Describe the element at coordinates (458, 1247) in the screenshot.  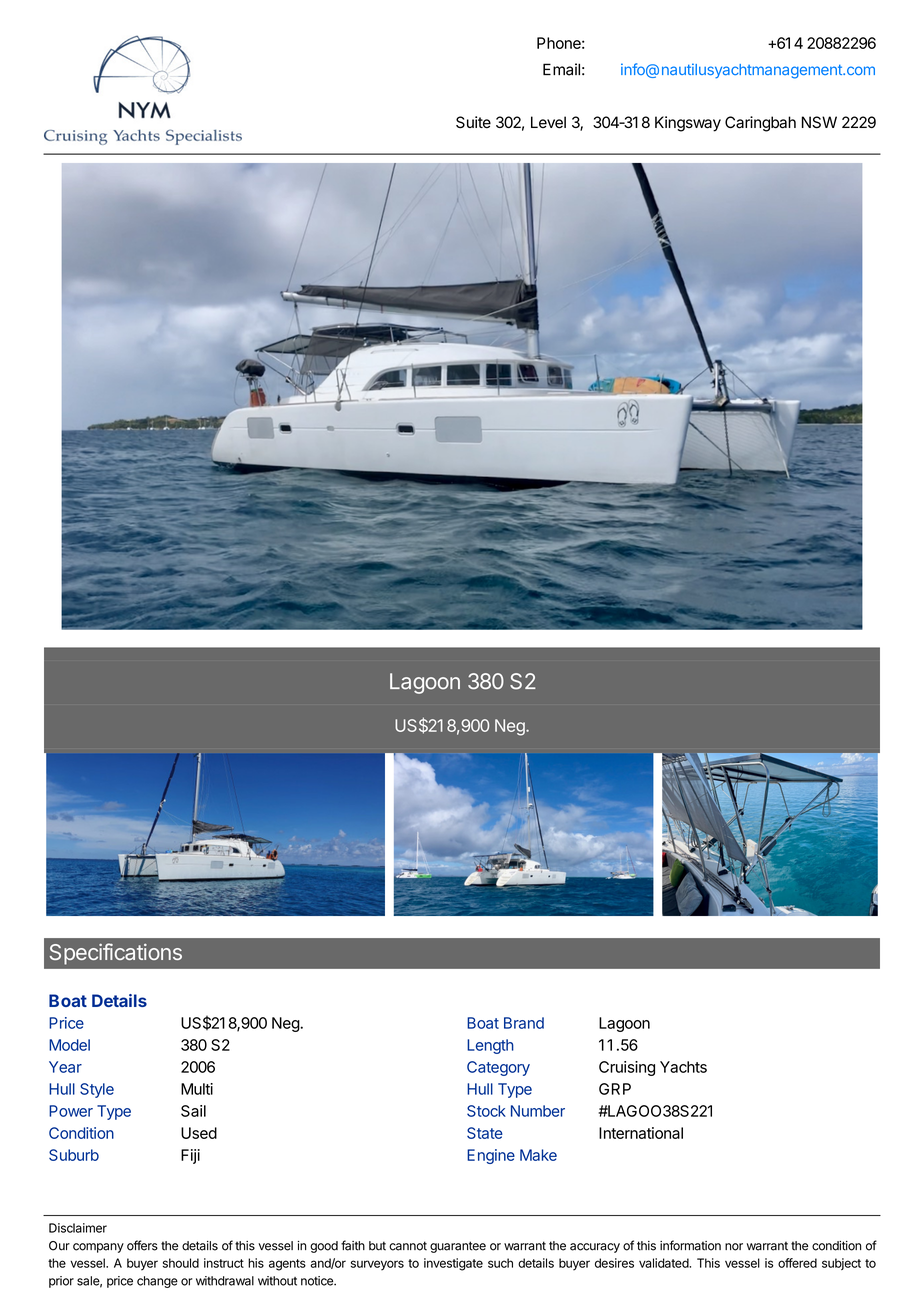
I see `guarantee` at that location.
